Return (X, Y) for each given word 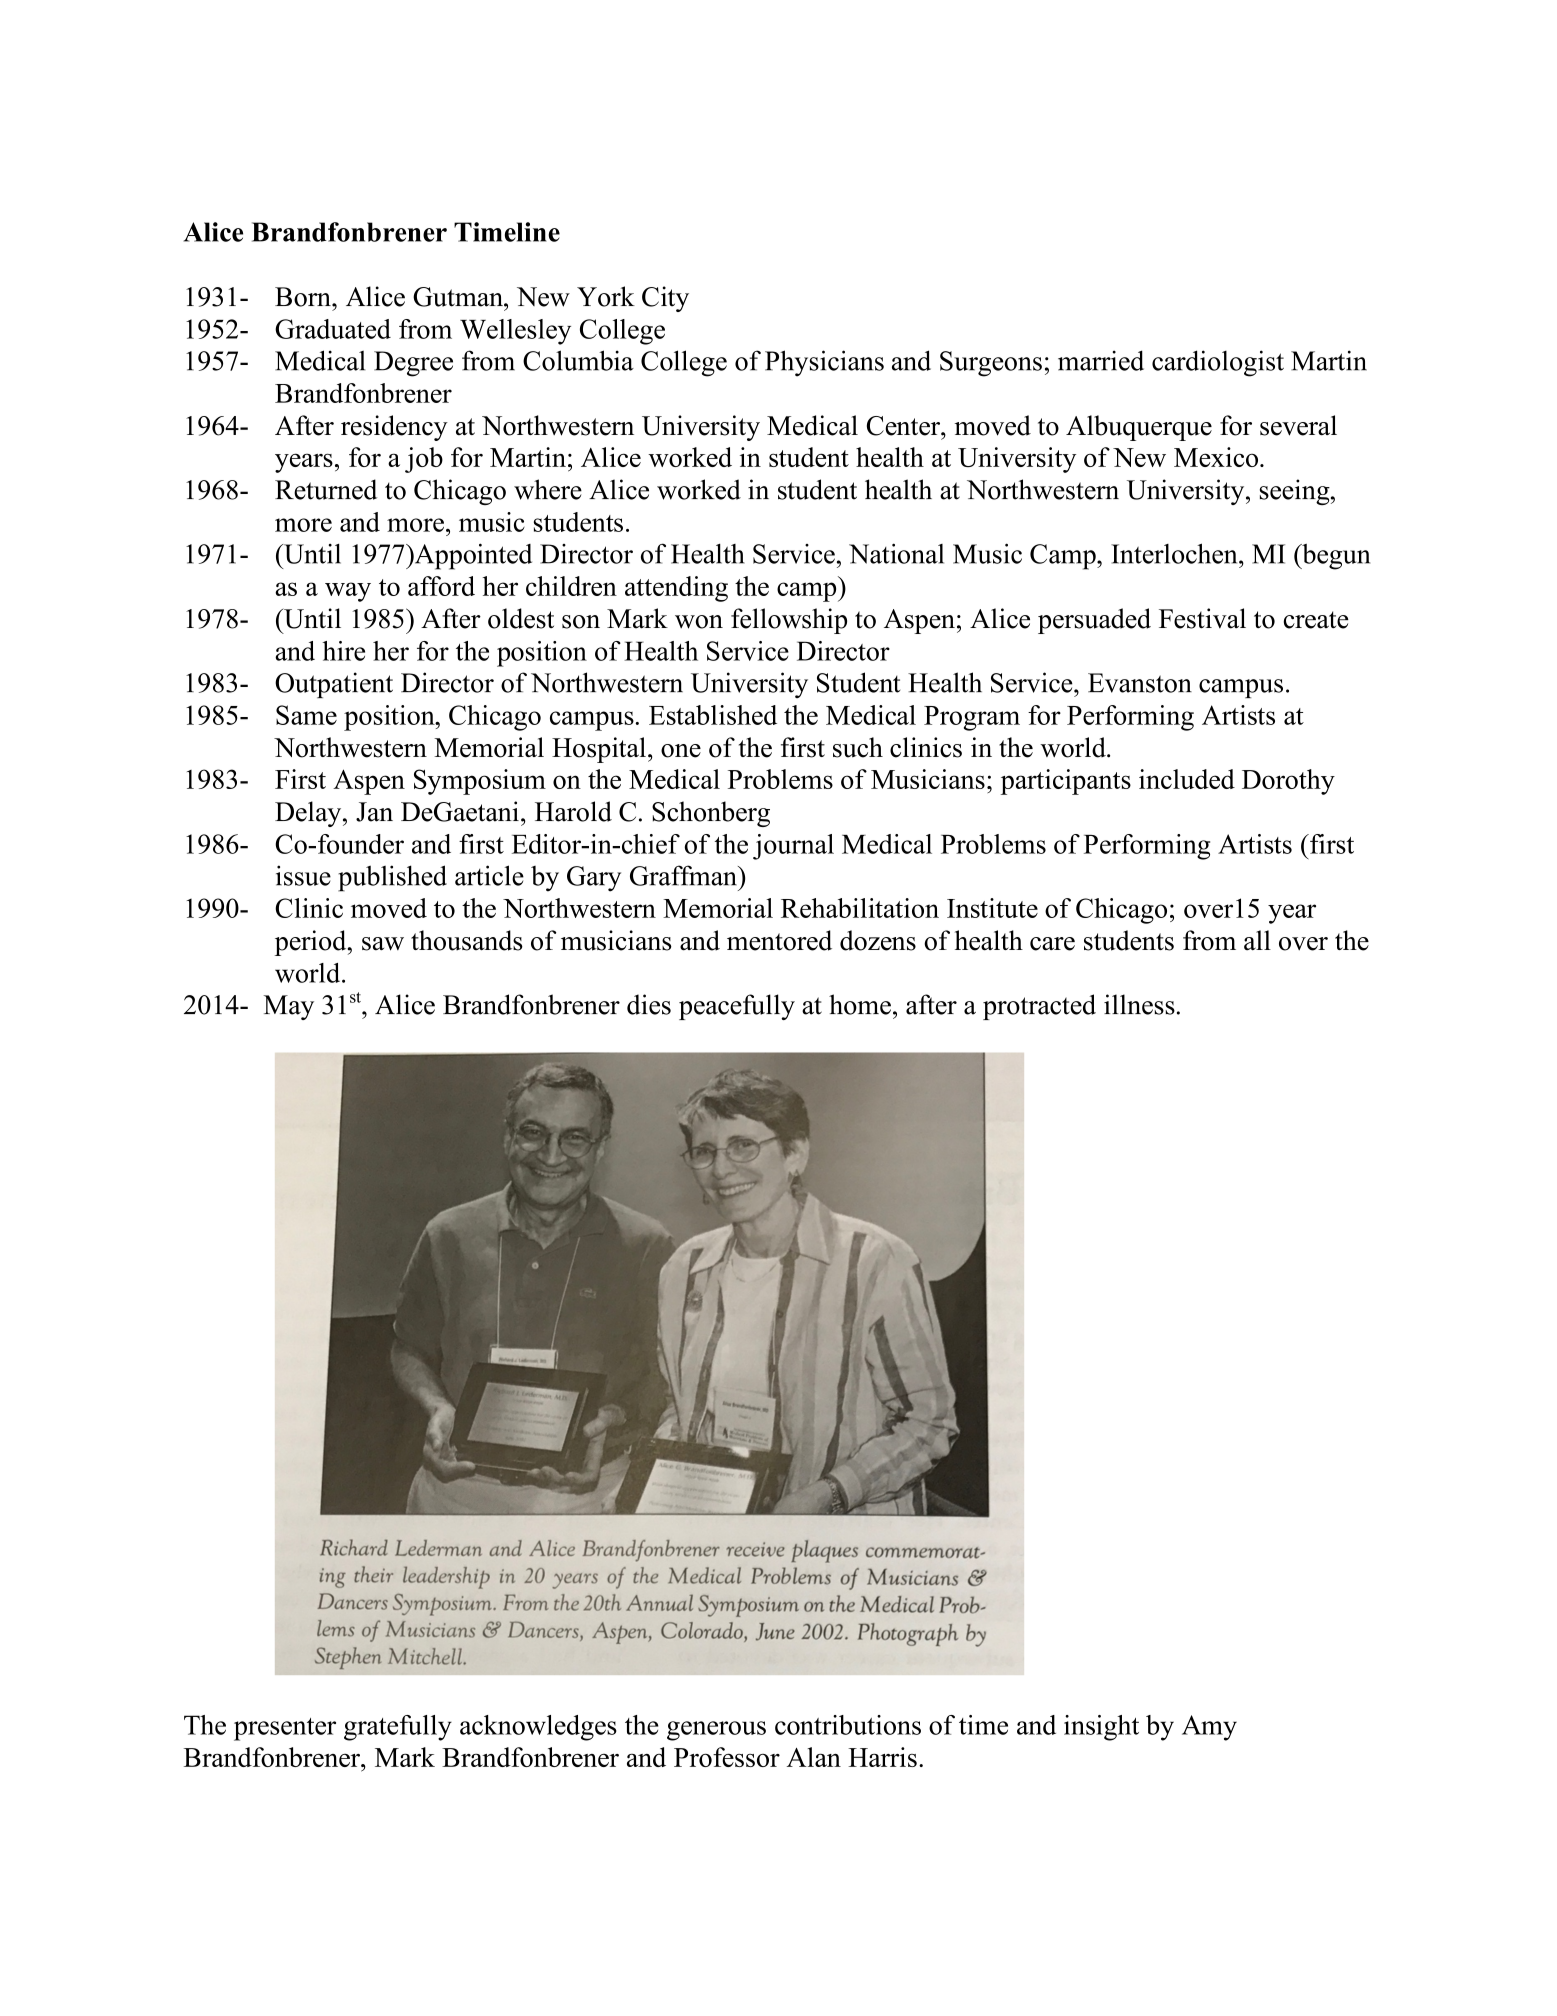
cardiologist (1218, 363)
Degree (413, 364)
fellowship (789, 621)
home (860, 1004)
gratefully (398, 1728)
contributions (848, 1725)
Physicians (824, 363)
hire (343, 651)
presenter (285, 1729)
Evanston (1140, 683)
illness (1139, 1004)
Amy (1209, 1728)
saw (383, 944)
